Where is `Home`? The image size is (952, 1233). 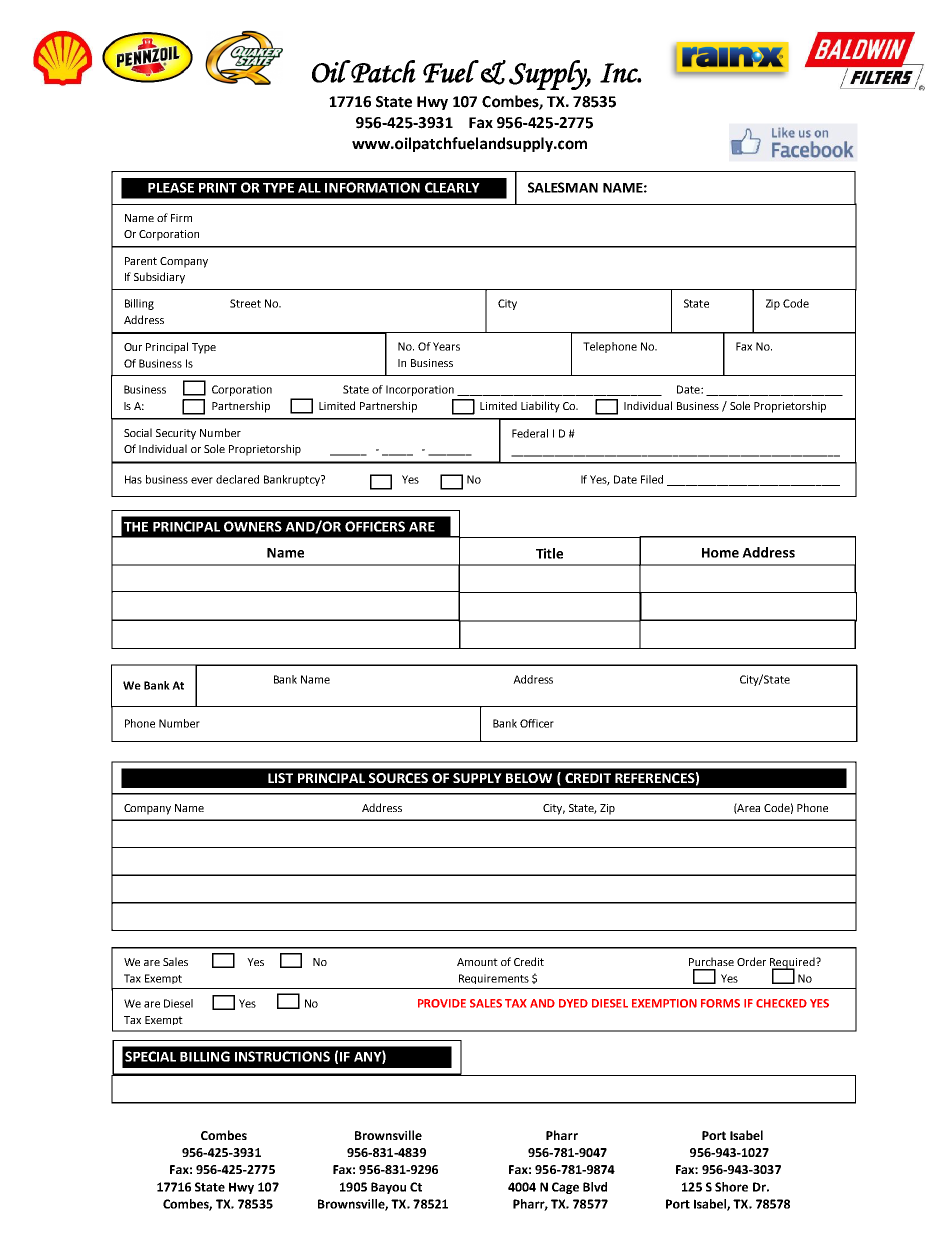
Home is located at coordinates (720, 553).
